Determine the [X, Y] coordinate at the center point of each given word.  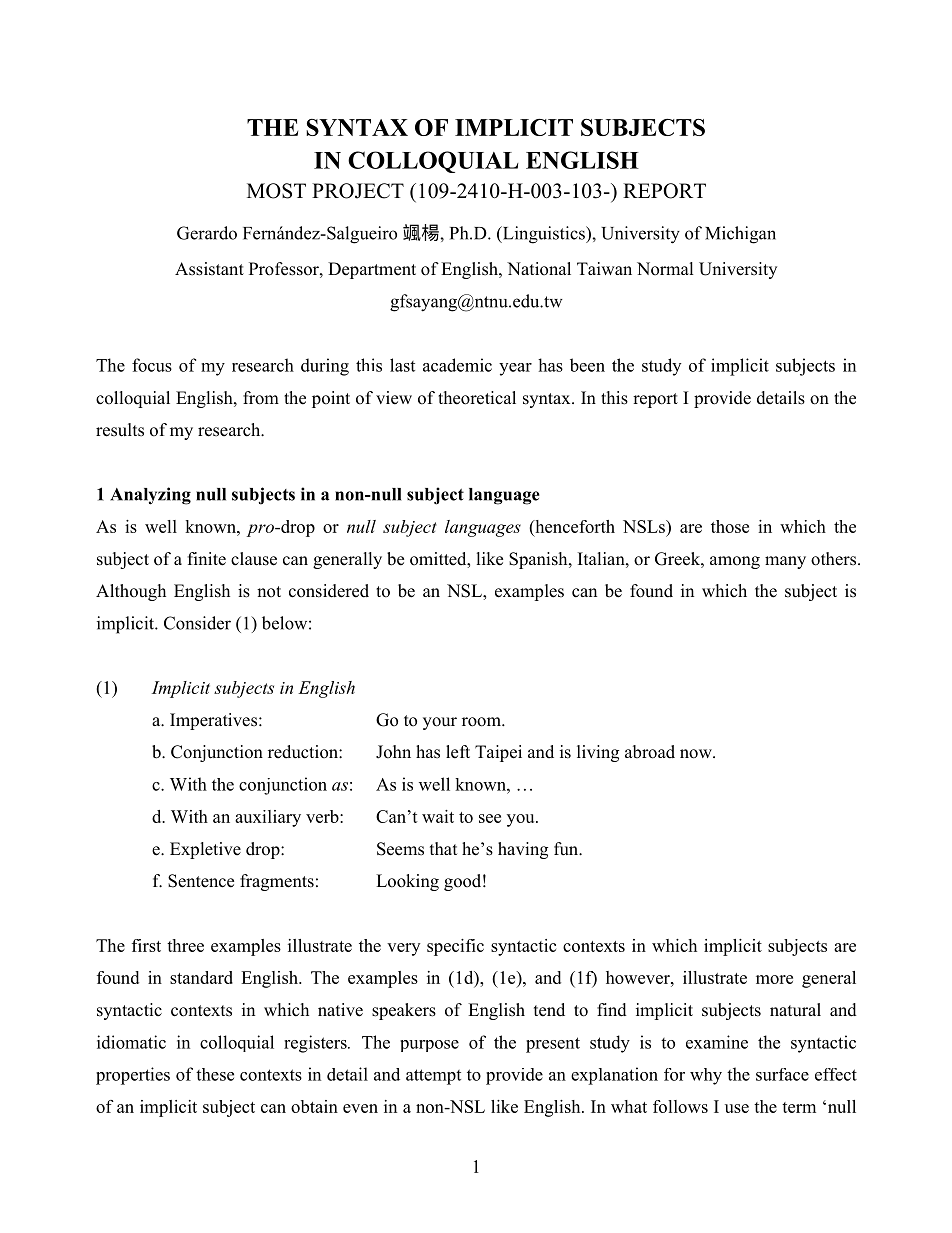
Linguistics [543, 235]
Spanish [539, 560]
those [730, 526]
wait [438, 816]
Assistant [209, 269]
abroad [650, 752]
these [215, 1074]
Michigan [740, 235]
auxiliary [268, 818]
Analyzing [150, 496]
